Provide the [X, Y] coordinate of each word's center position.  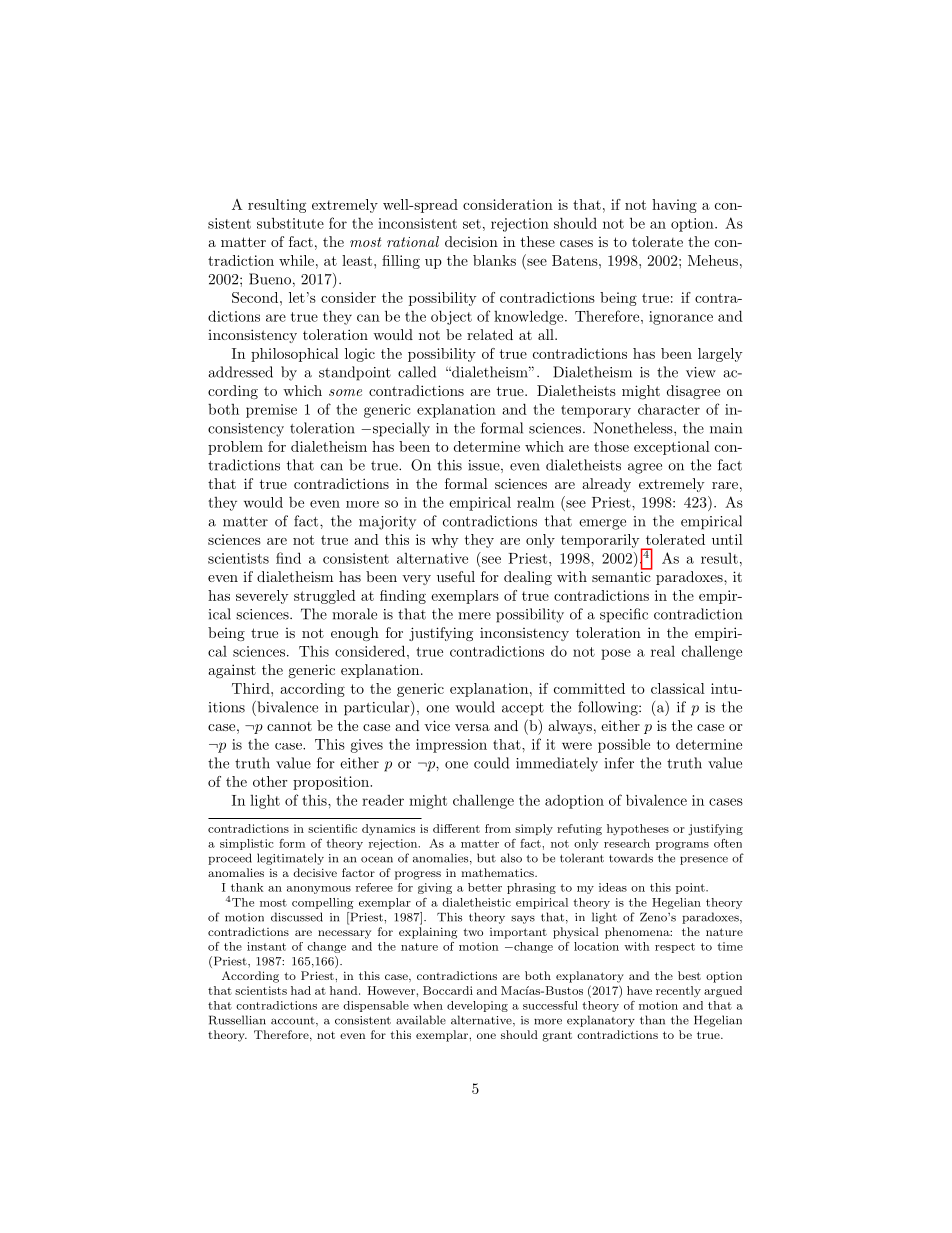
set [472, 224]
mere [474, 616]
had [301, 990]
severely [262, 597]
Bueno [270, 279]
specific [624, 615]
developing [477, 1006]
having [674, 206]
